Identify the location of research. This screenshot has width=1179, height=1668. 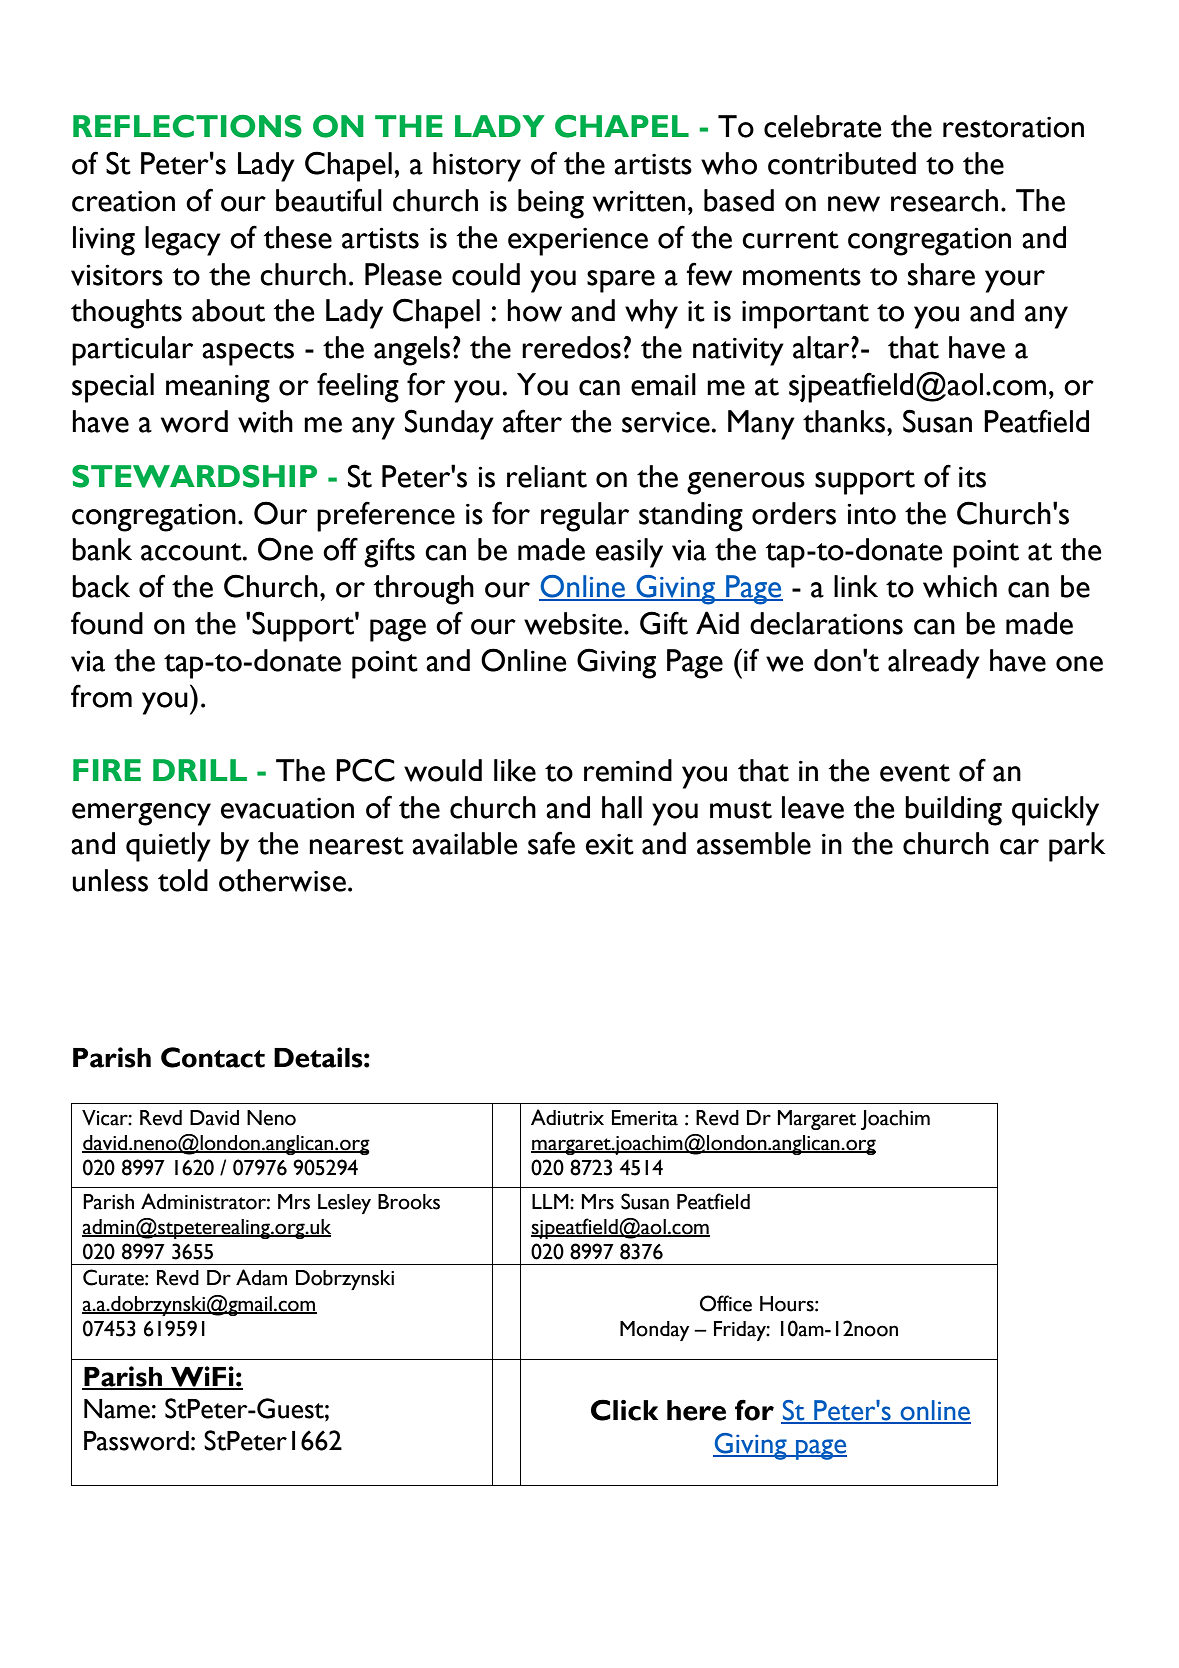
(944, 200).
